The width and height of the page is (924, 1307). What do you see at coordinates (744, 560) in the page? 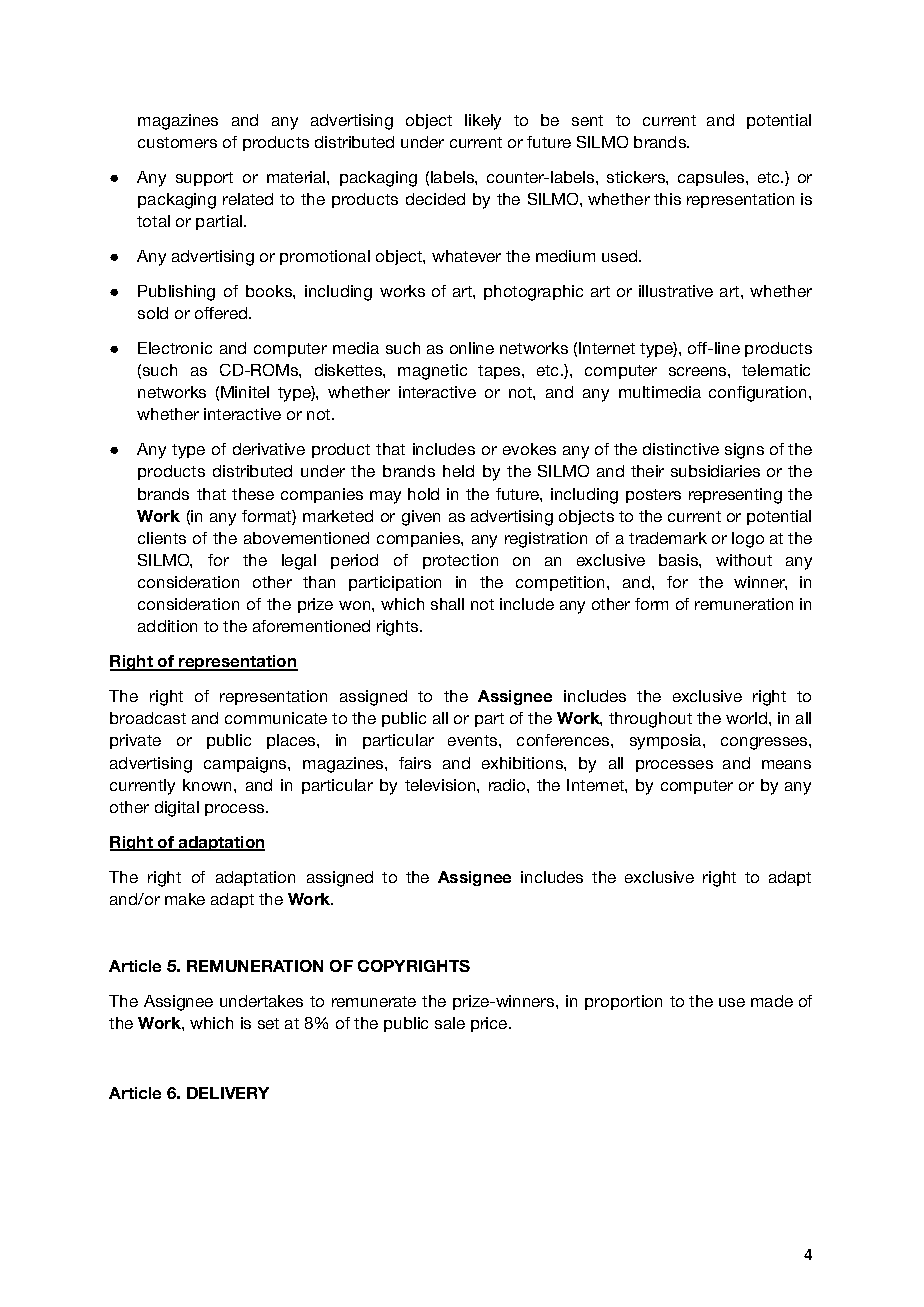
I see `without` at bounding box center [744, 560].
